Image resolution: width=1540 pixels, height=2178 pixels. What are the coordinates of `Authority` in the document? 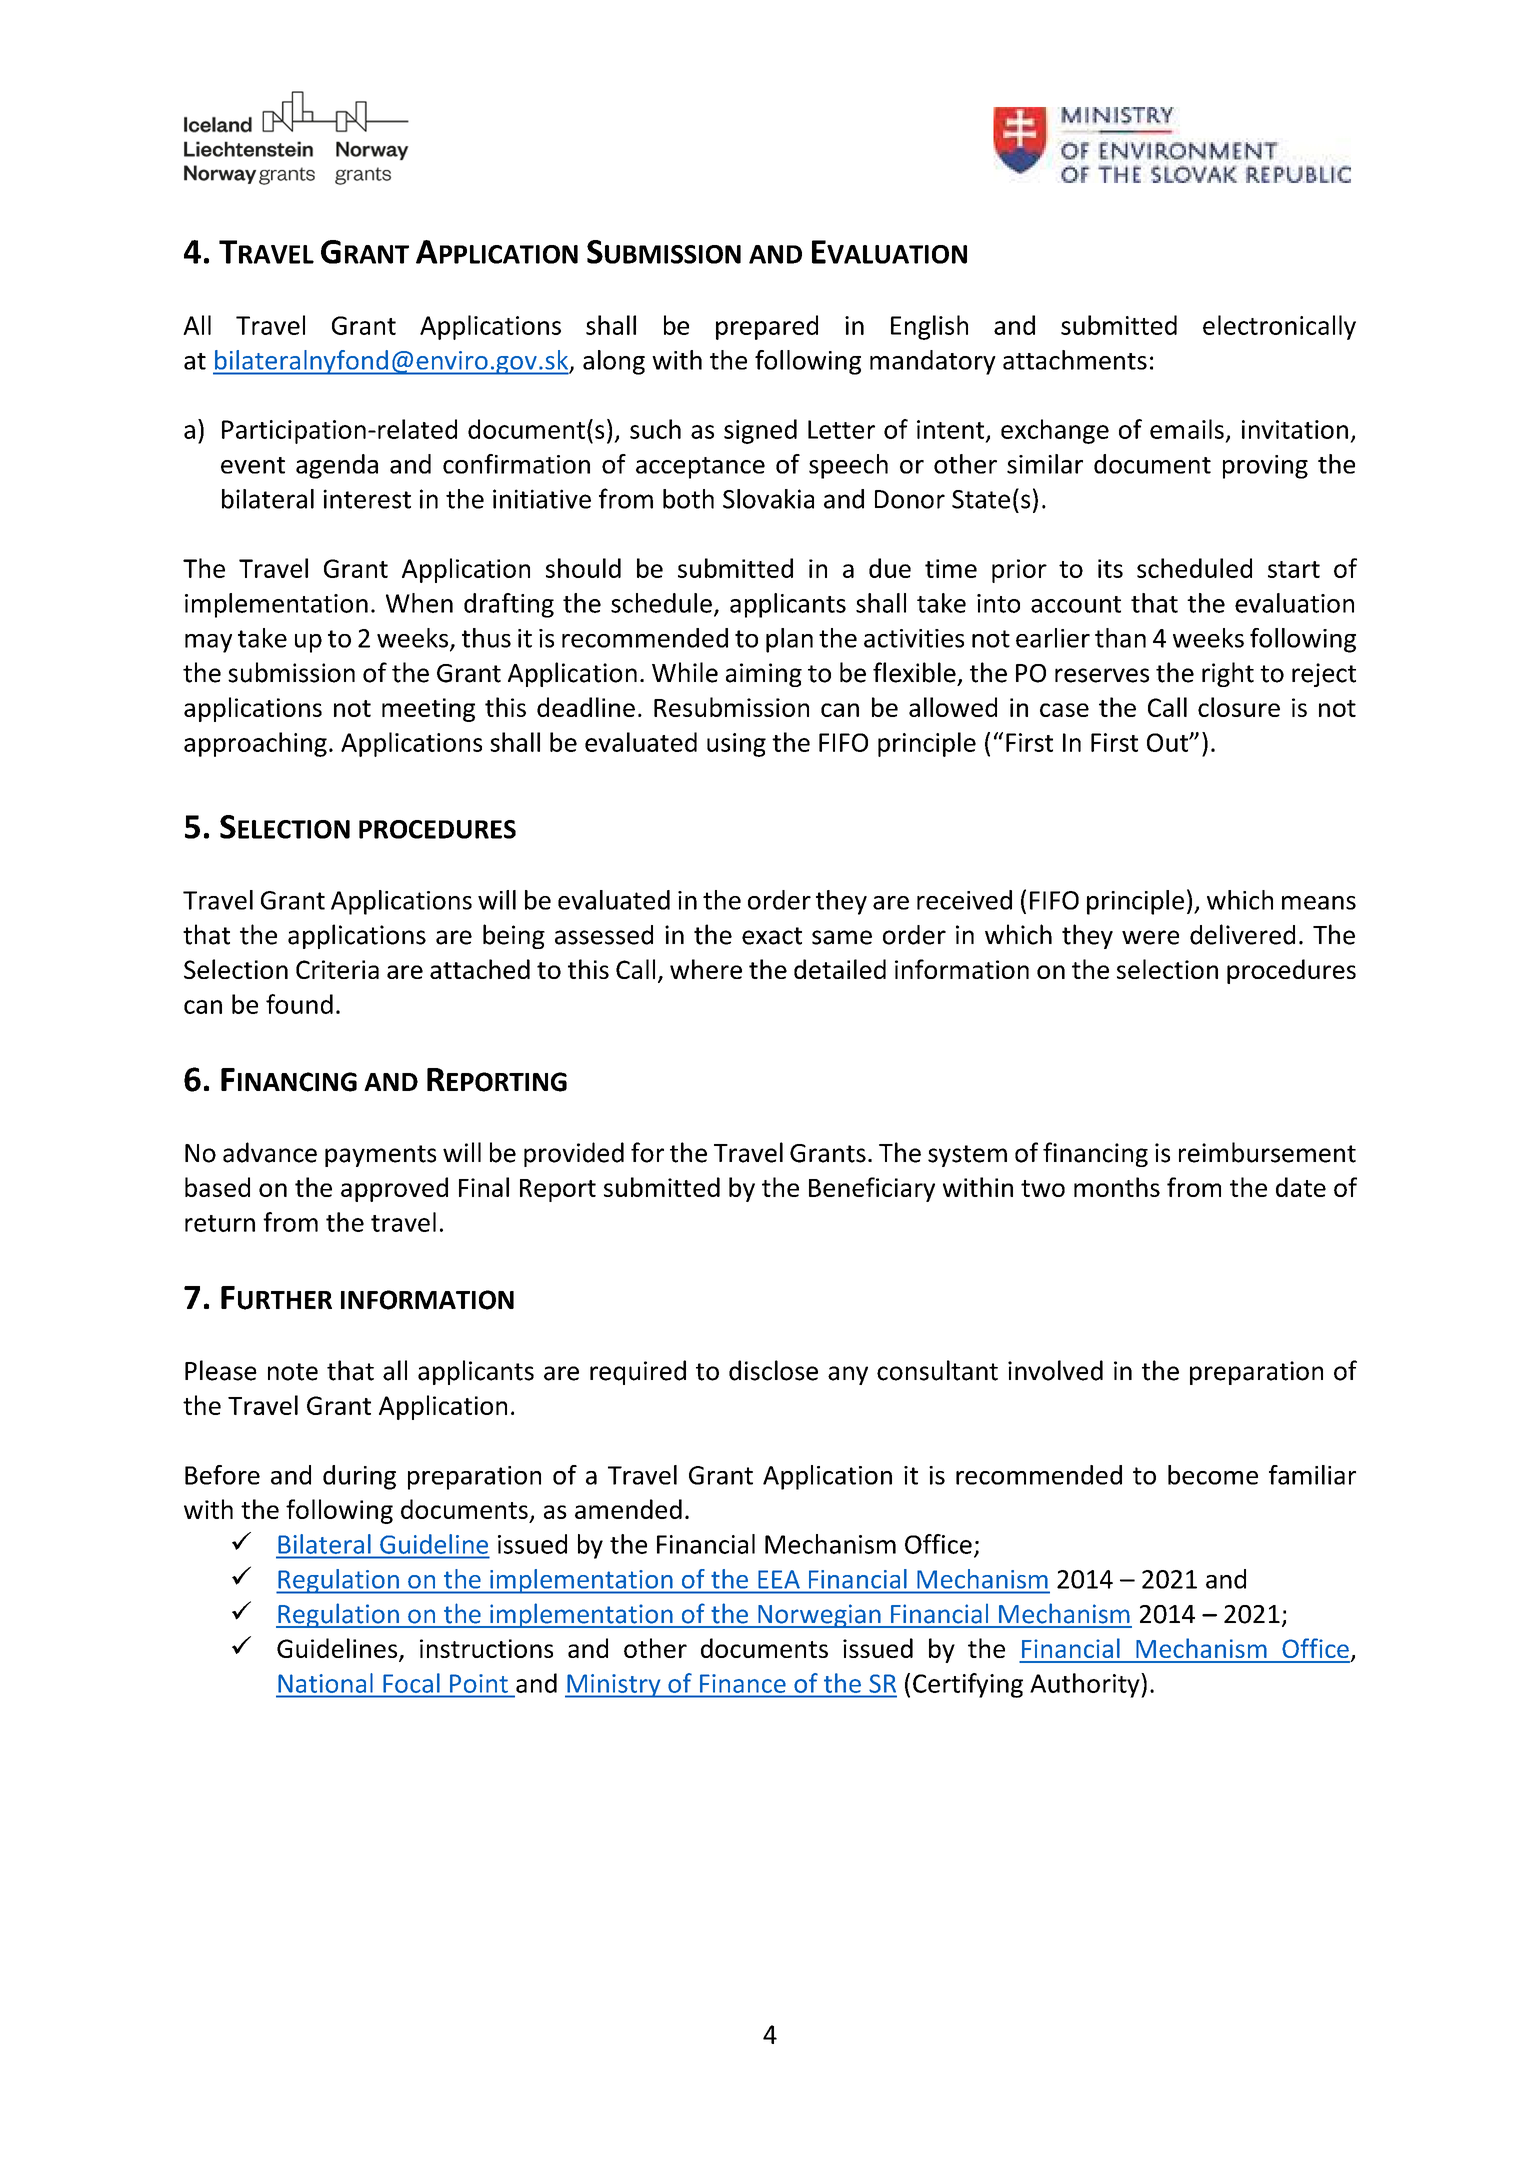 It's located at (1086, 1685).
